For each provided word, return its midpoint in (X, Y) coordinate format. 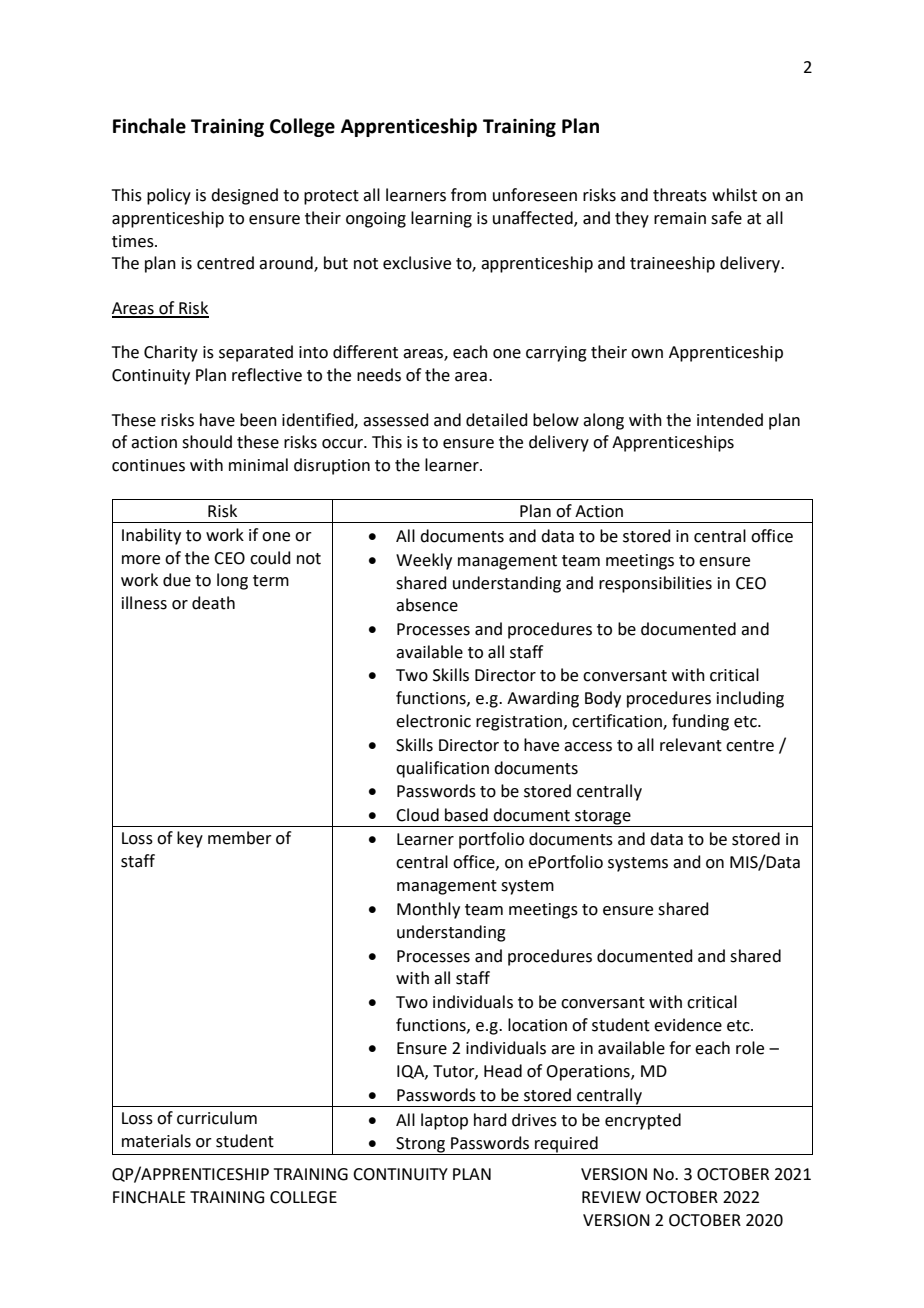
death (213, 603)
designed (244, 196)
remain (680, 218)
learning (441, 219)
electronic (433, 721)
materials (156, 1141)
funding (700, 722)
